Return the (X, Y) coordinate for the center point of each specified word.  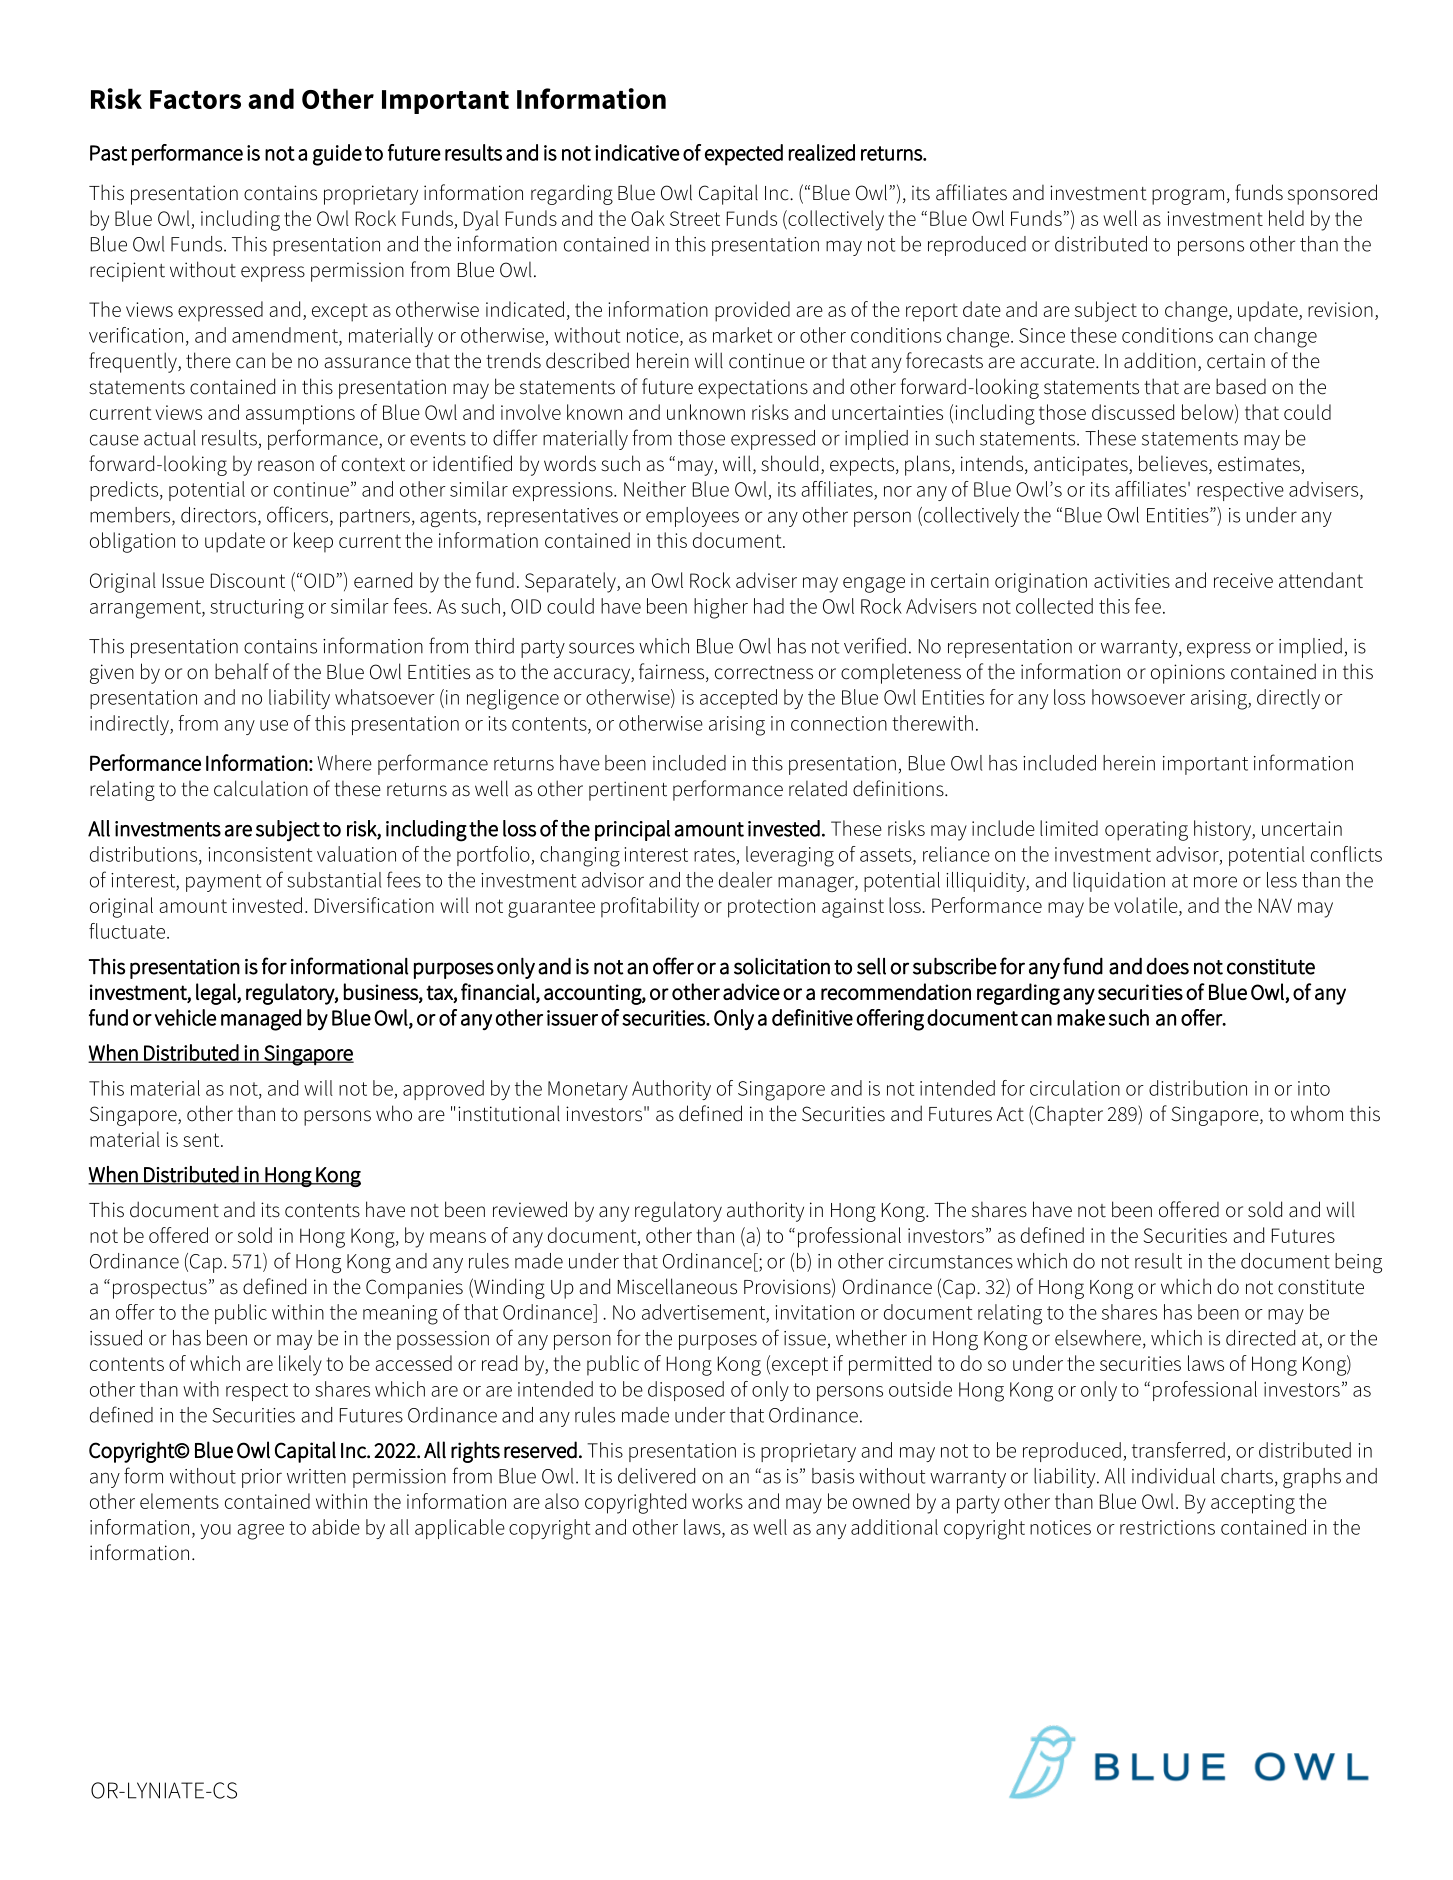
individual (1173, 1476)
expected (744, 155)
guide (337, 155)
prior (262, 1478)
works (717, 1501)
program (1188, 197)
